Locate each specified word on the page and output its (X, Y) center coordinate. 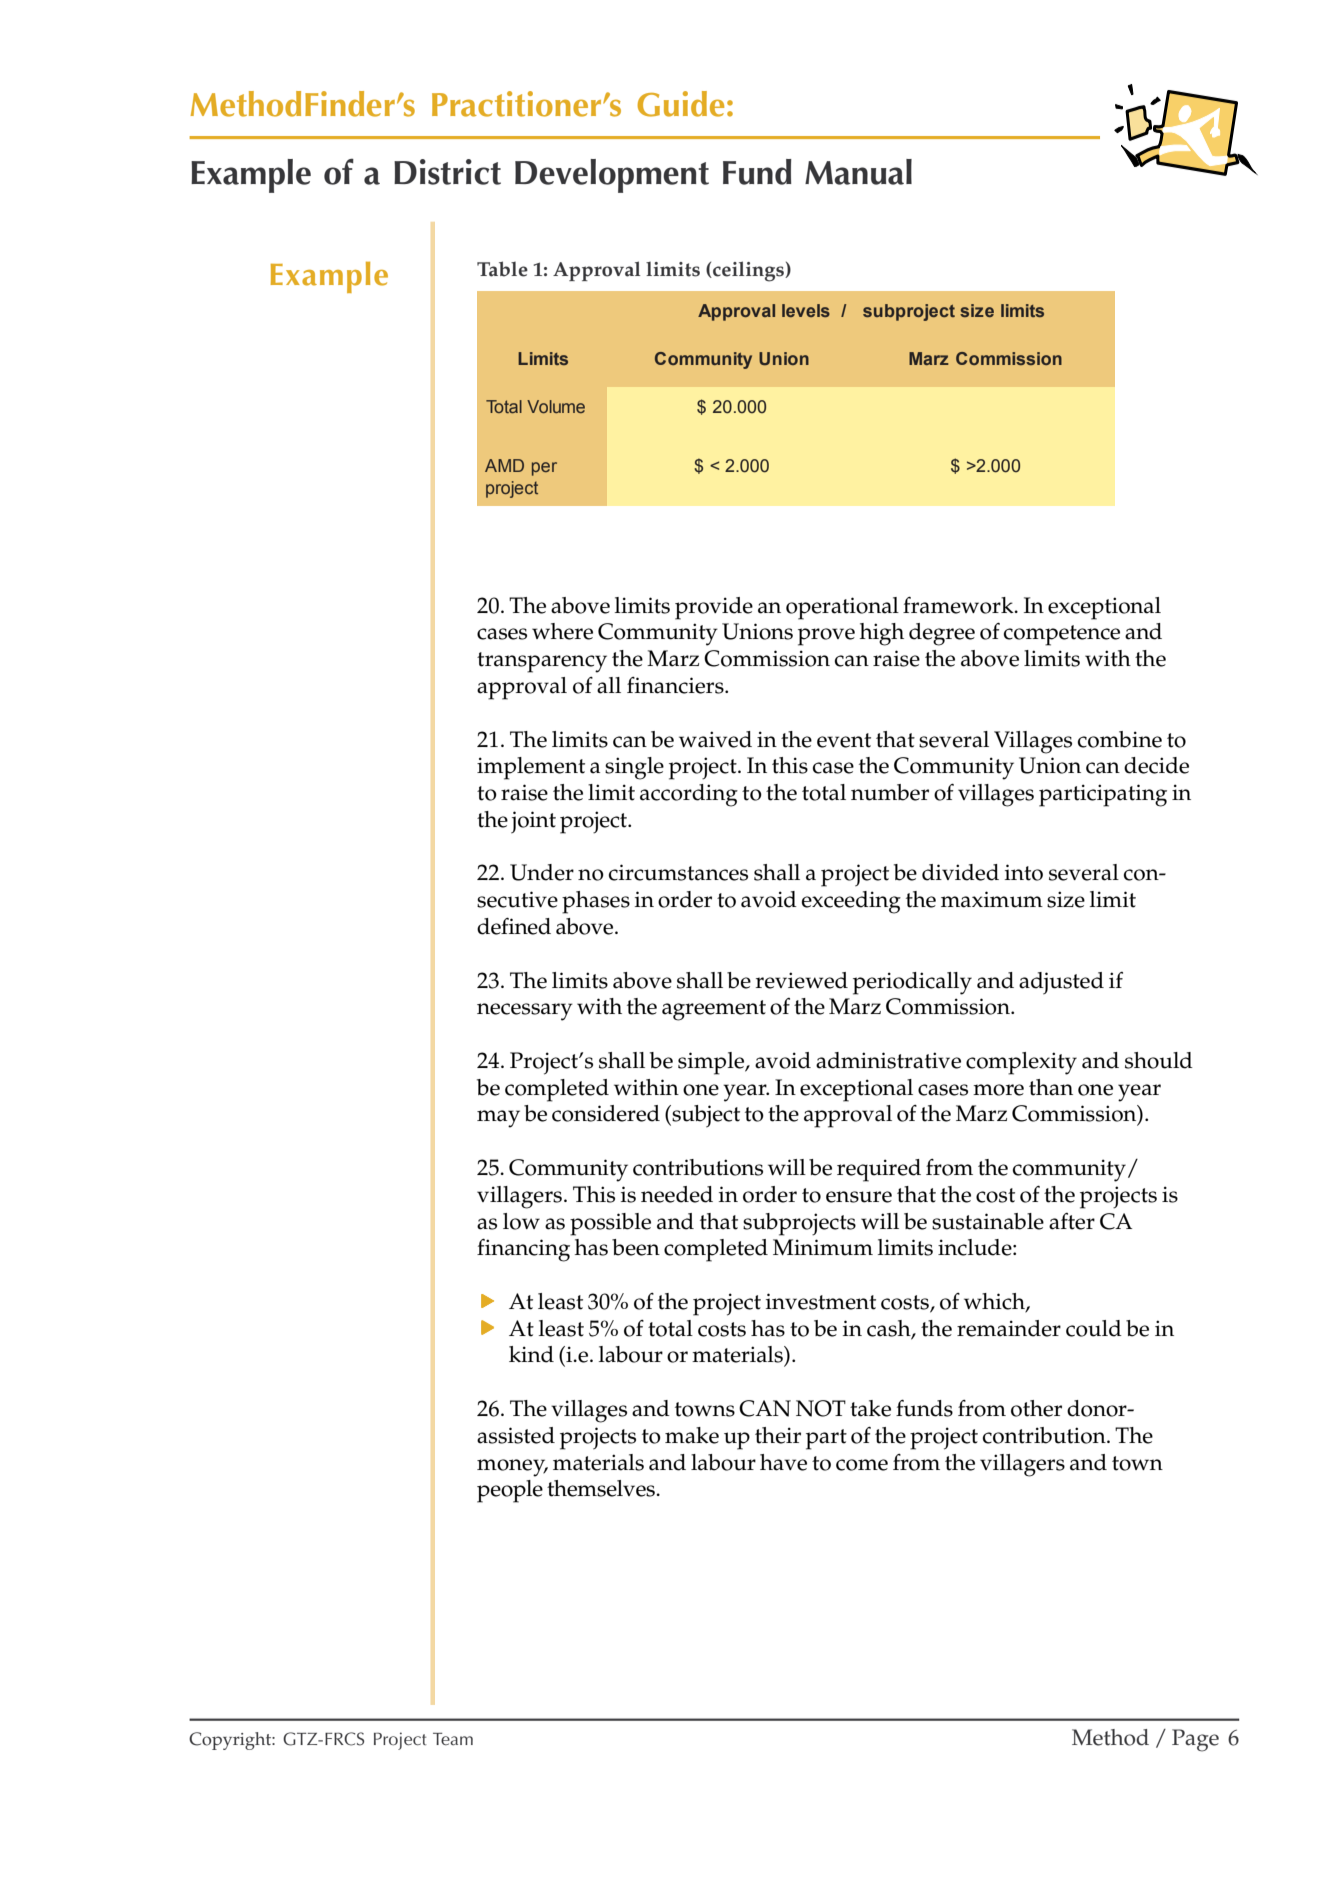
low (521, 1221)
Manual (858, 172)
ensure (859, 1197)
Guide (680, 104)
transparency (542, 662)
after (1072, 1221)
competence (1062, 635)
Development (612, 176)
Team (453, 1739)
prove (826, 637)
